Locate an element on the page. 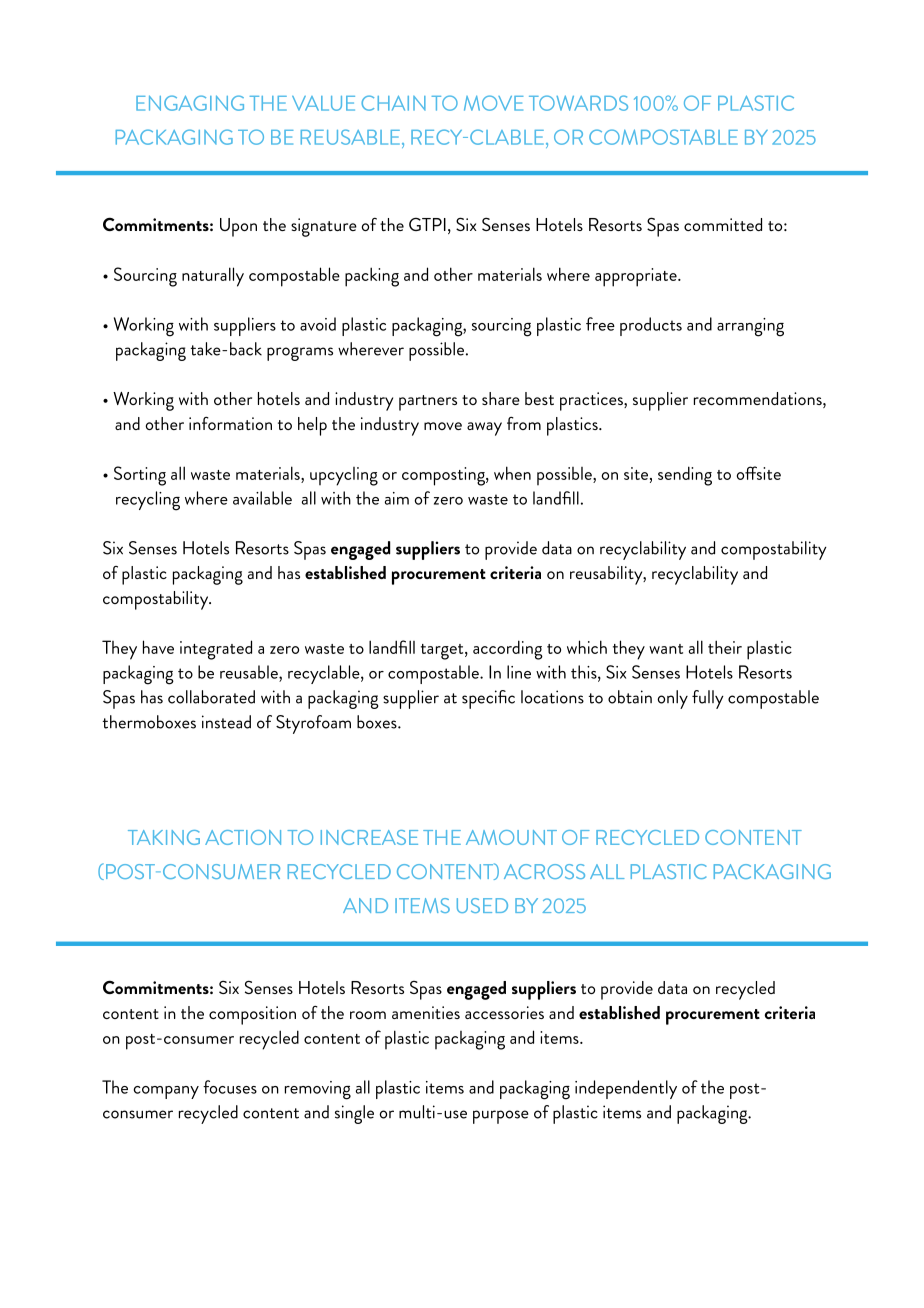 Image resolution: width=924 pixels, height=1308 pixels. sending is located at coordinates (685, 476).
